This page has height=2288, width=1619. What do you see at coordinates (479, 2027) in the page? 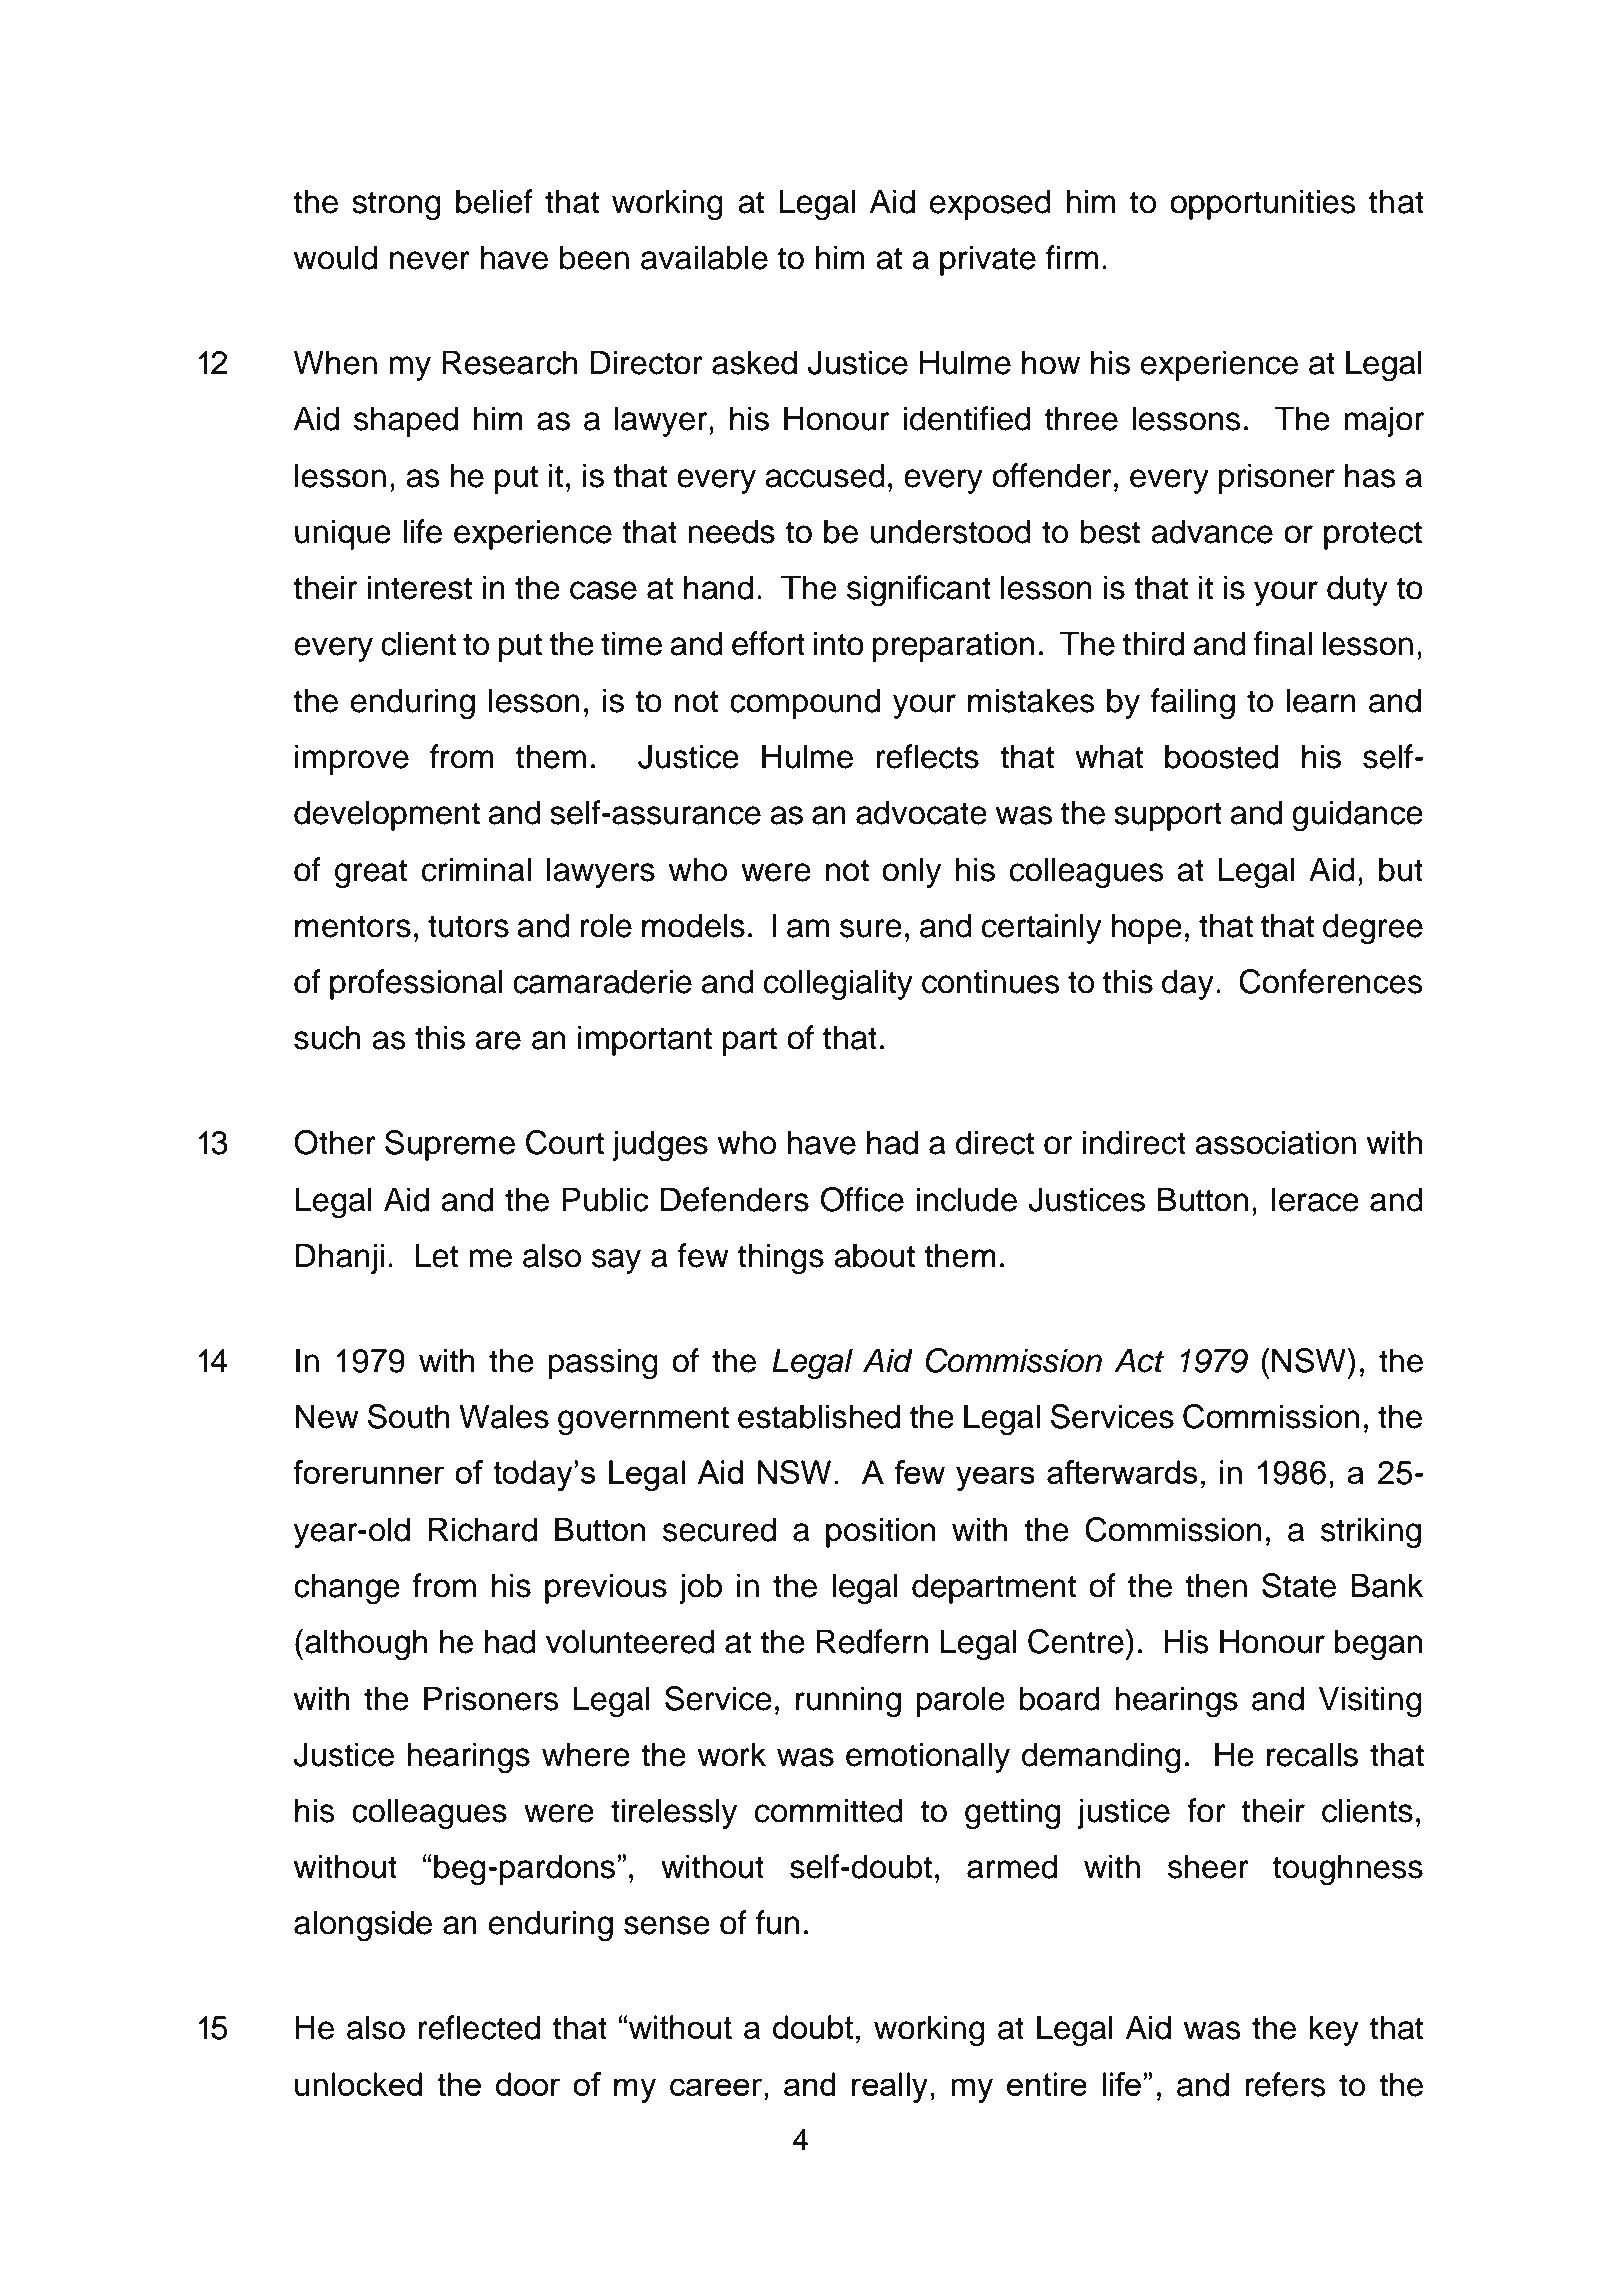
I see `reflected` at bounding box center [479, 2027].
